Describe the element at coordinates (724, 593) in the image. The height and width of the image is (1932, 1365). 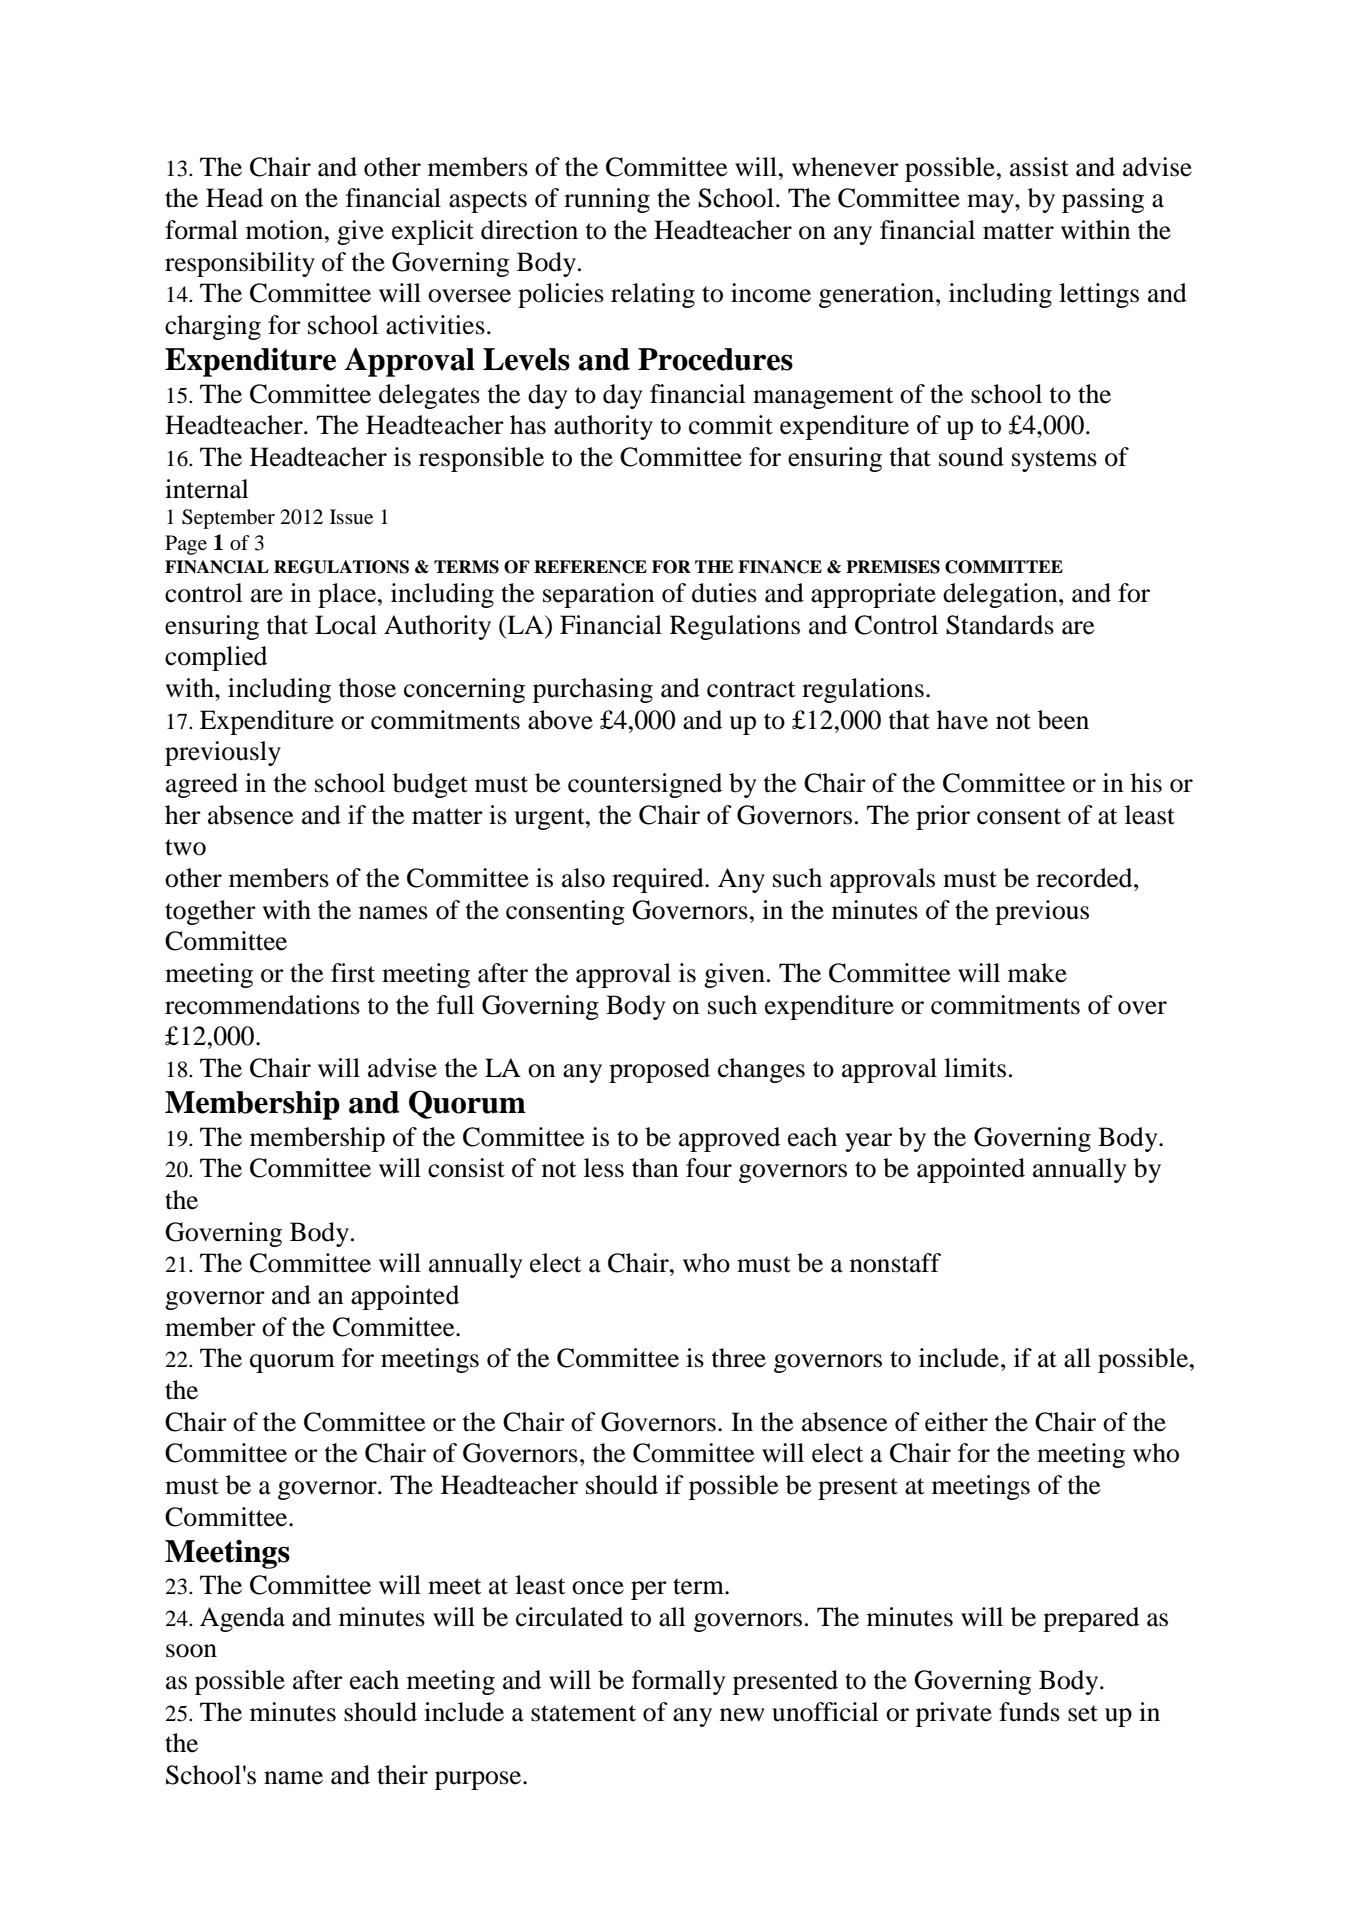
I see `duties` at that location.
